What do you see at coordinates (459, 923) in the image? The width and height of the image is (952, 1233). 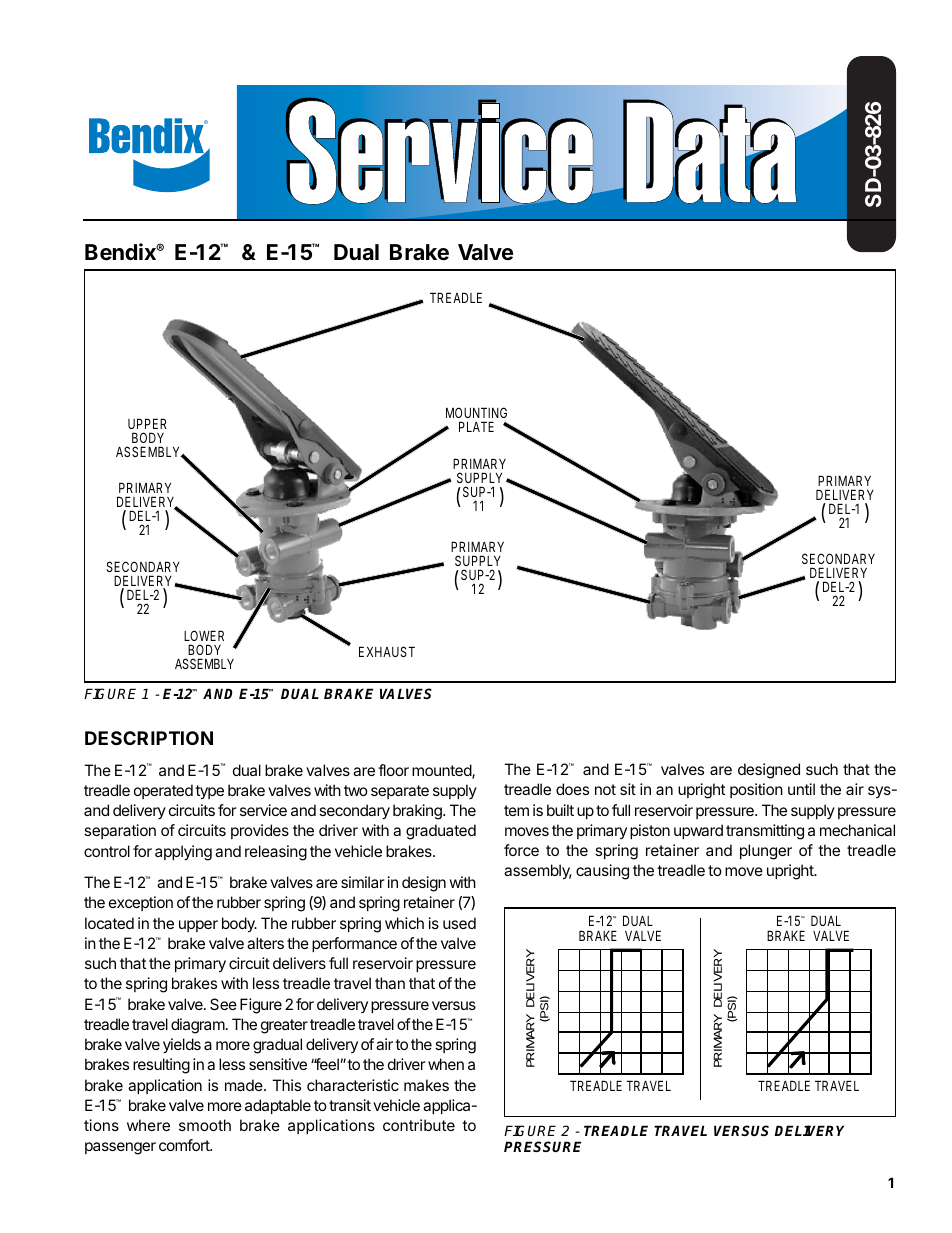 I see `used` at bounding box center [459, 923].
